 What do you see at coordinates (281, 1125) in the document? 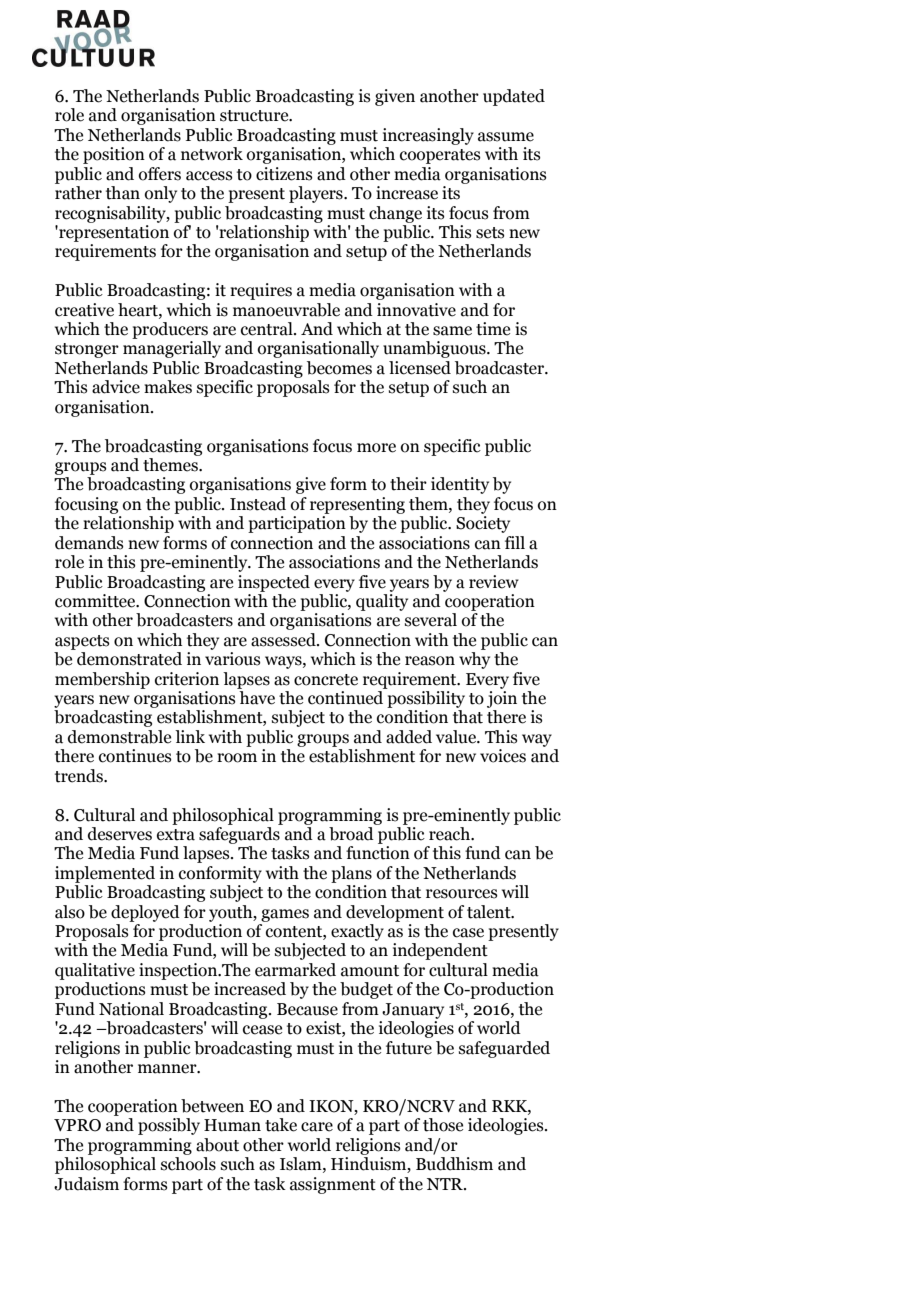
I see `take` at bounding box center [281, 1125].
